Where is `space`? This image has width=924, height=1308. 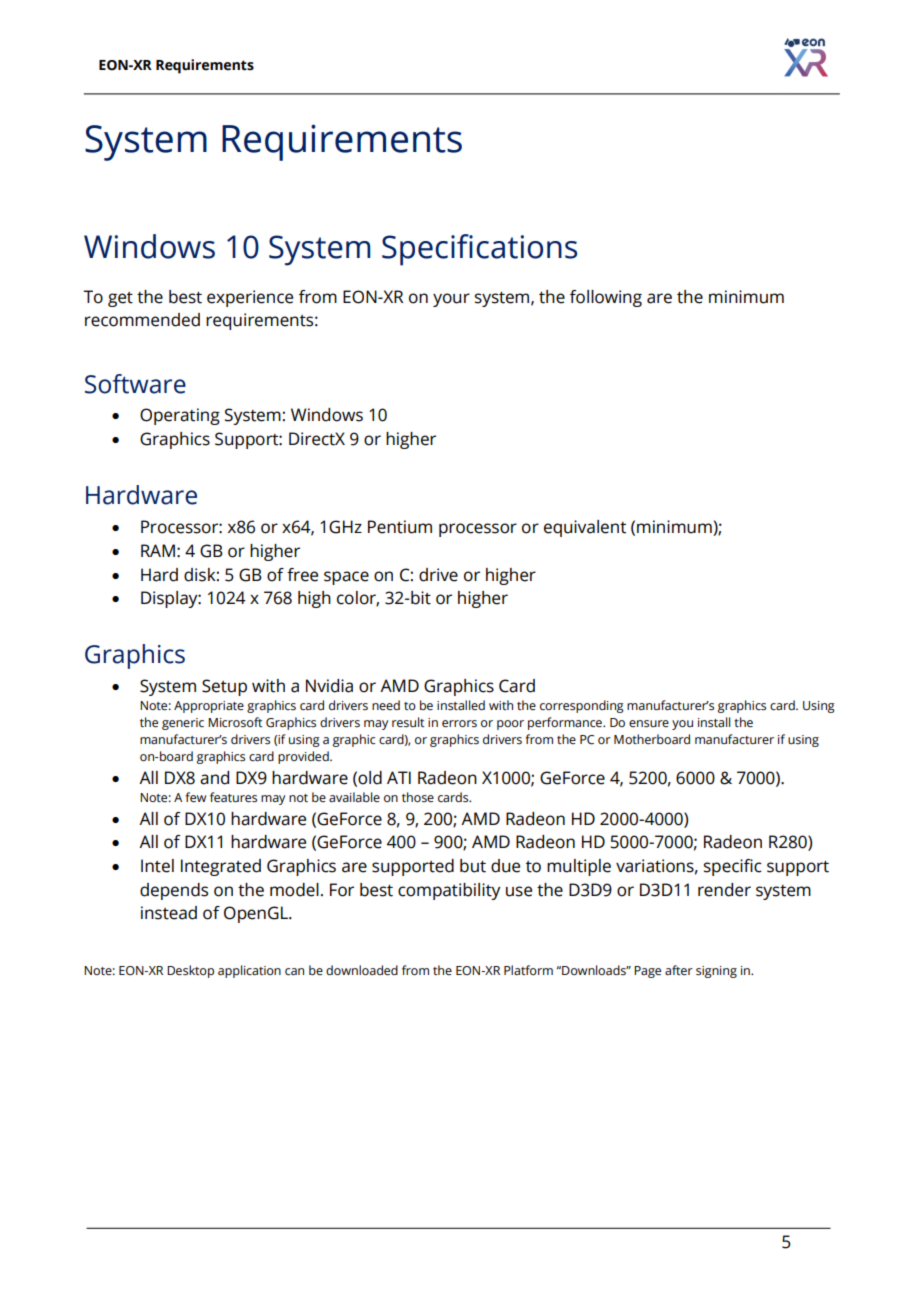
space is located at coordinates (346, 578).
